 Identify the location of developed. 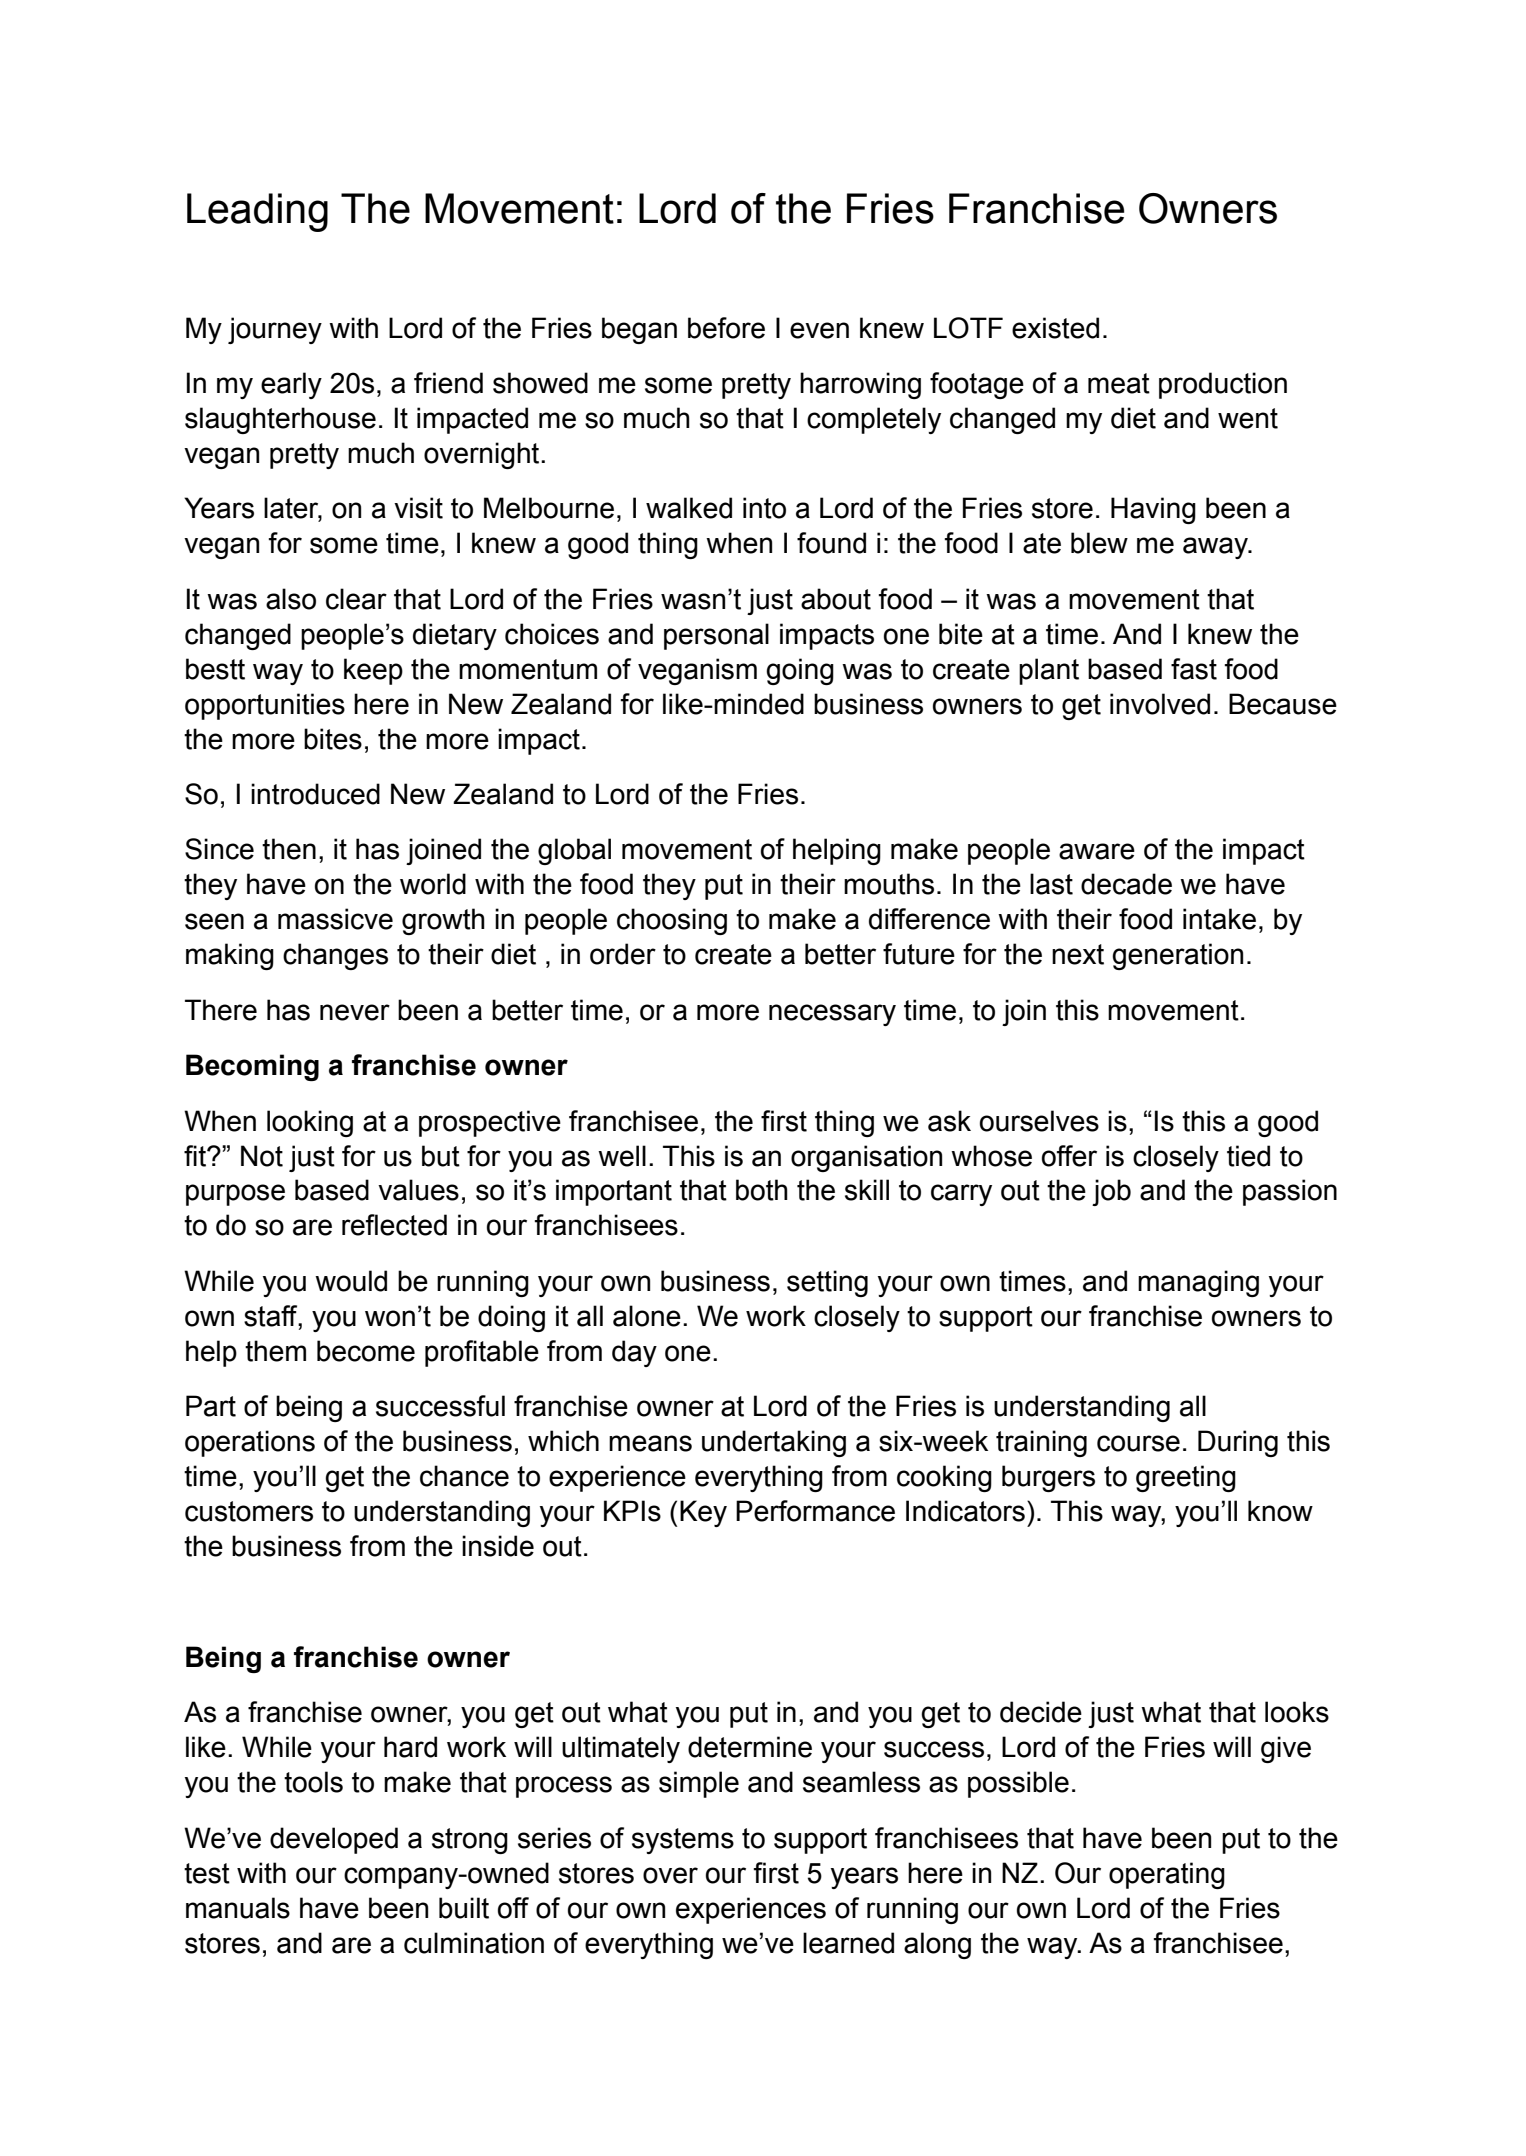
(334, 1840).
